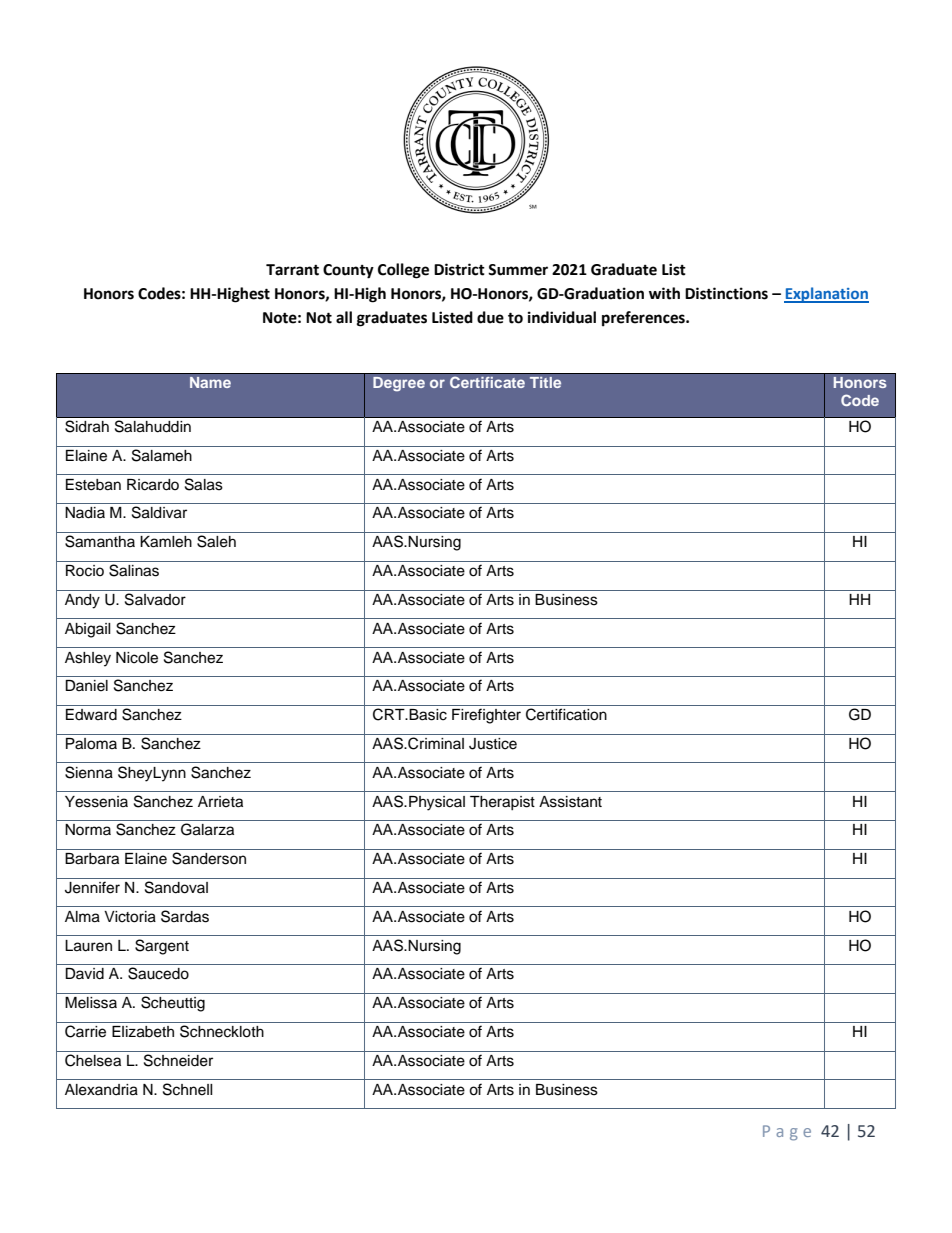 This screenshot has height=1233, width=952. Describe the element at coordinates (204, 484) in the screenshot. I see `Salas` at that location.
